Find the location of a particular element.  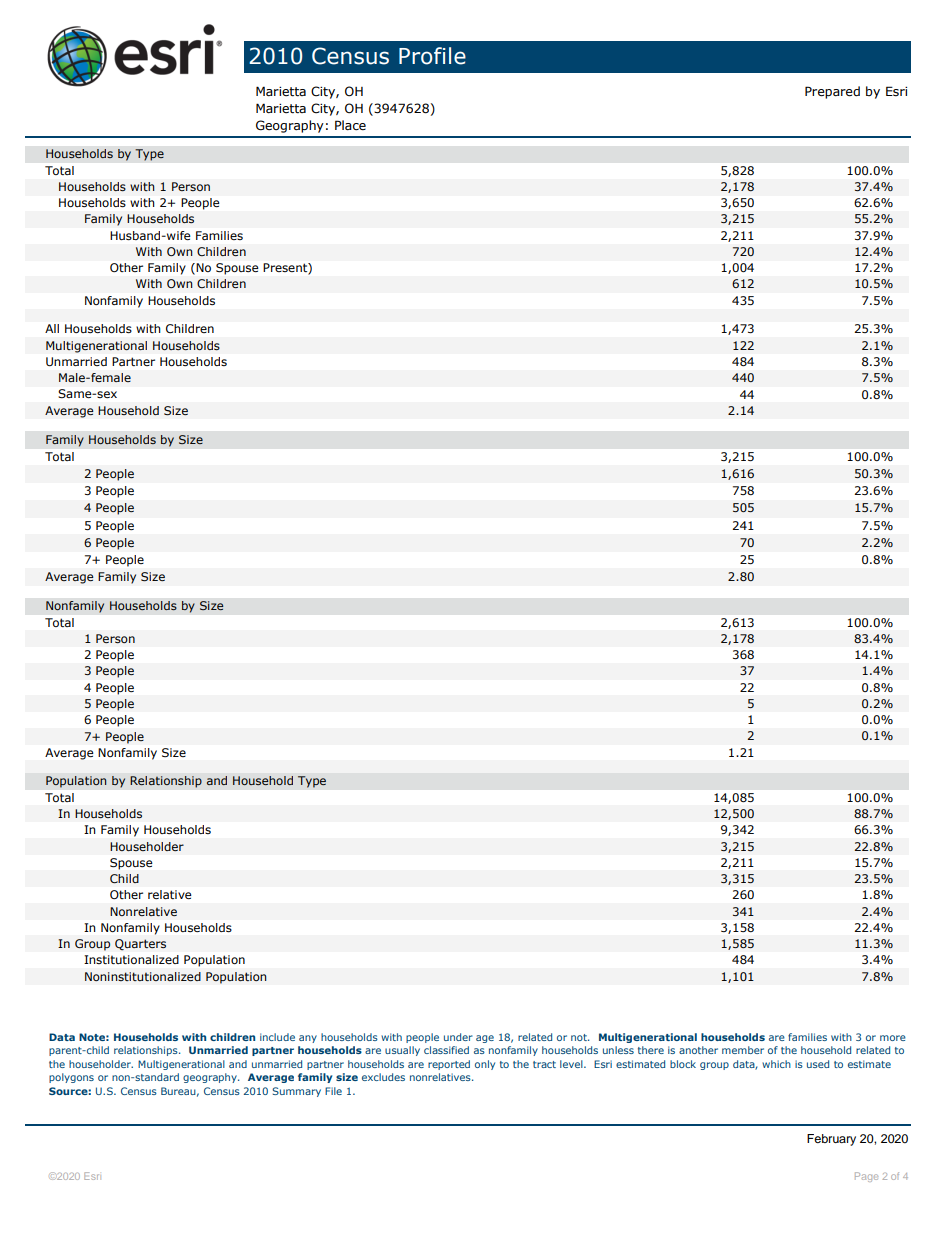

polygons is located at coordinates (71, 1078).
